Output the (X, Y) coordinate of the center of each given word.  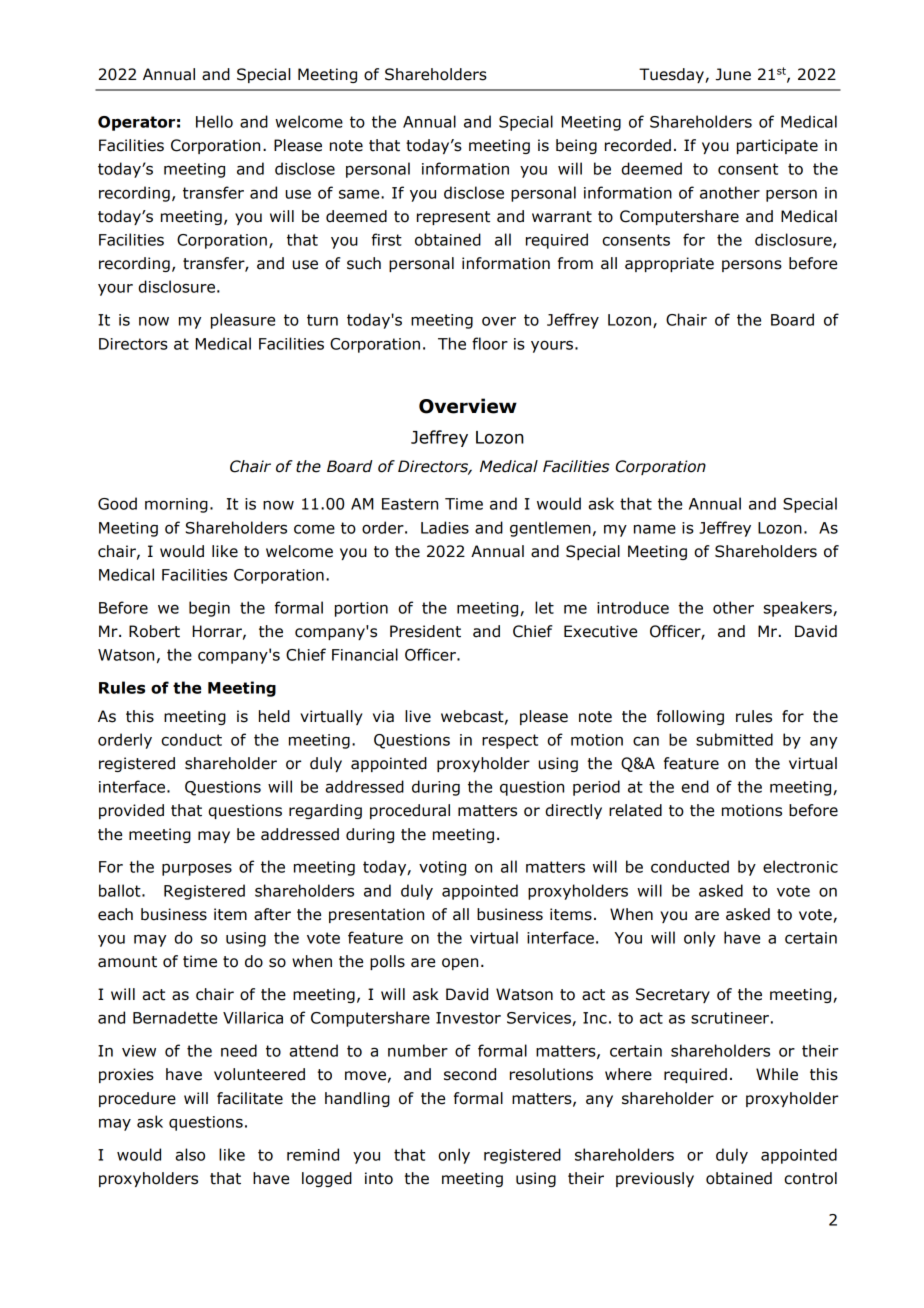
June (733, 74)
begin (209, 609)
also (190, 1154)
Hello (214, 121)
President (425, 631)
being (576, 146)
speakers (799, 609)
